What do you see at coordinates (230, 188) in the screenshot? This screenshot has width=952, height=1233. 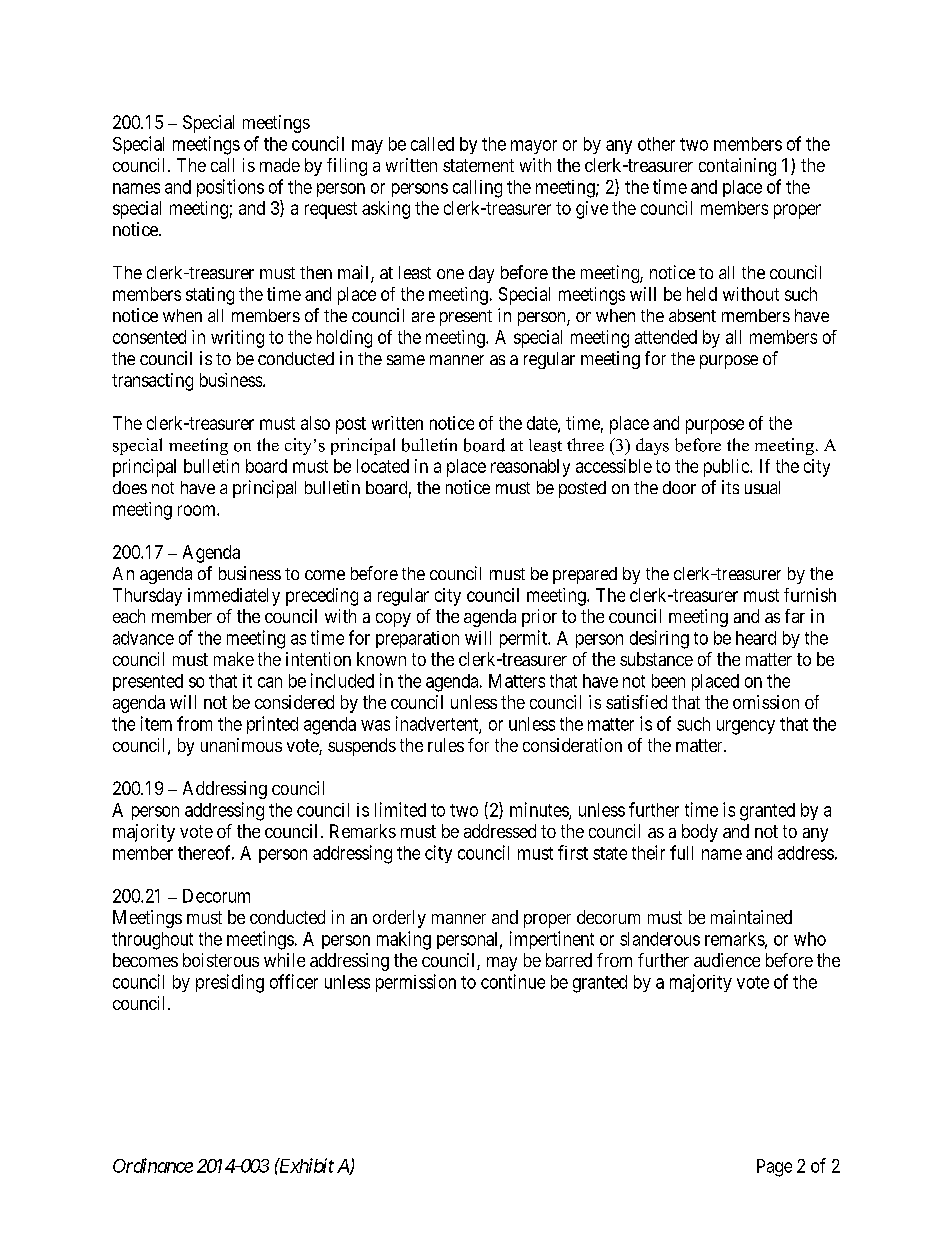 I see `positions` at bounding box center [230, 188].
